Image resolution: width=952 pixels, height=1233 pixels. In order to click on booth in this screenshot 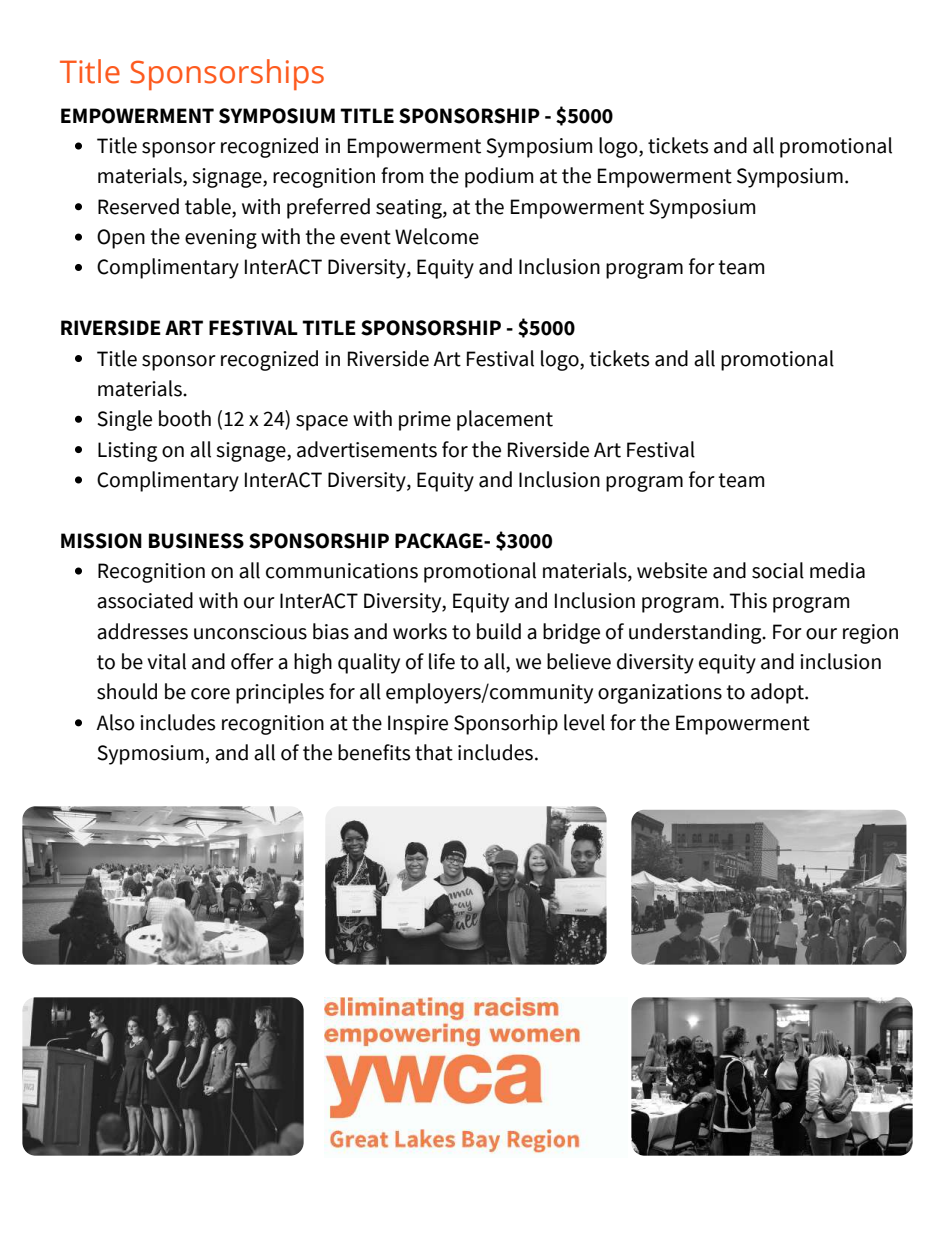, I will do `click(185, 418)`.
